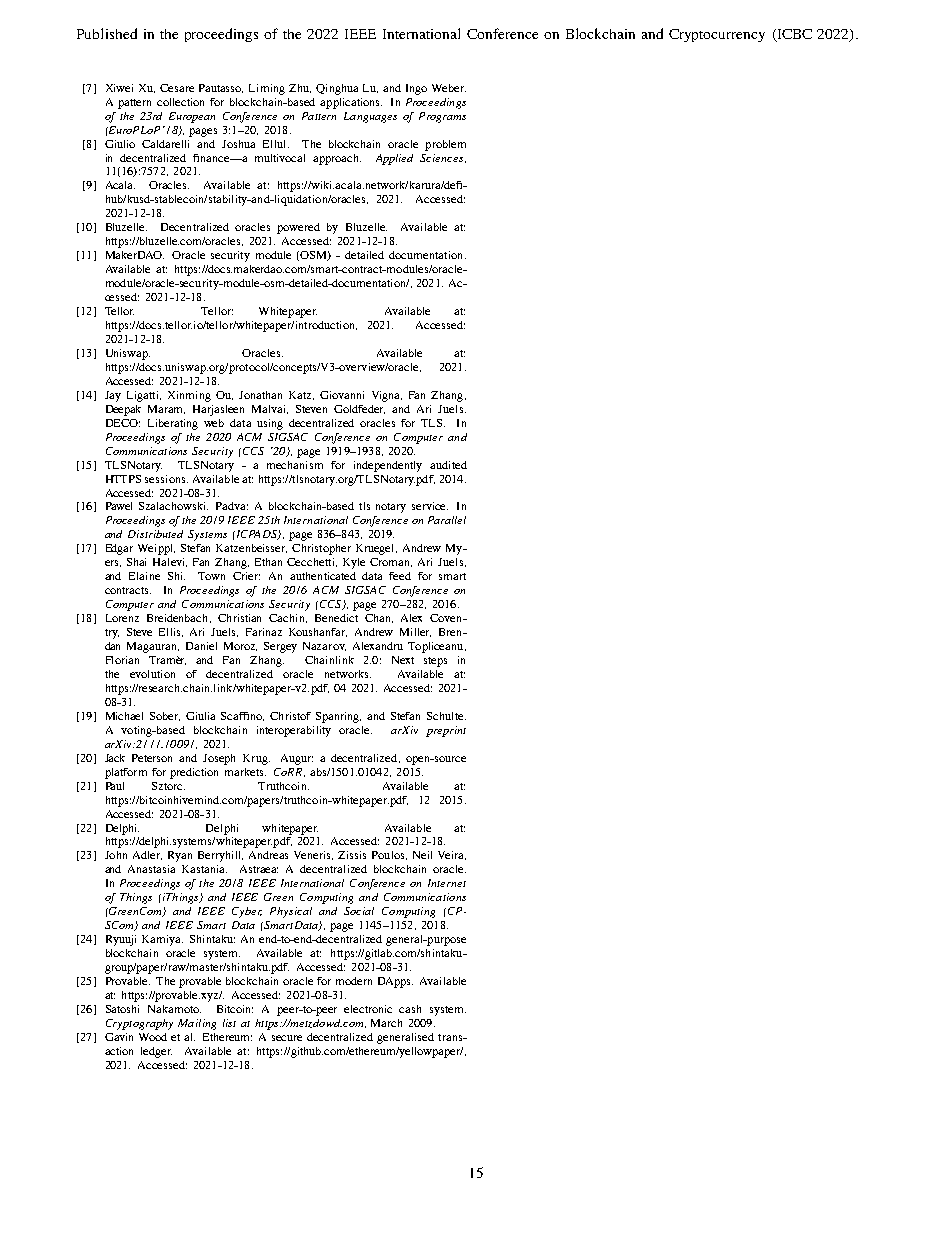  I want to click on Jay, so click(113, 396).
